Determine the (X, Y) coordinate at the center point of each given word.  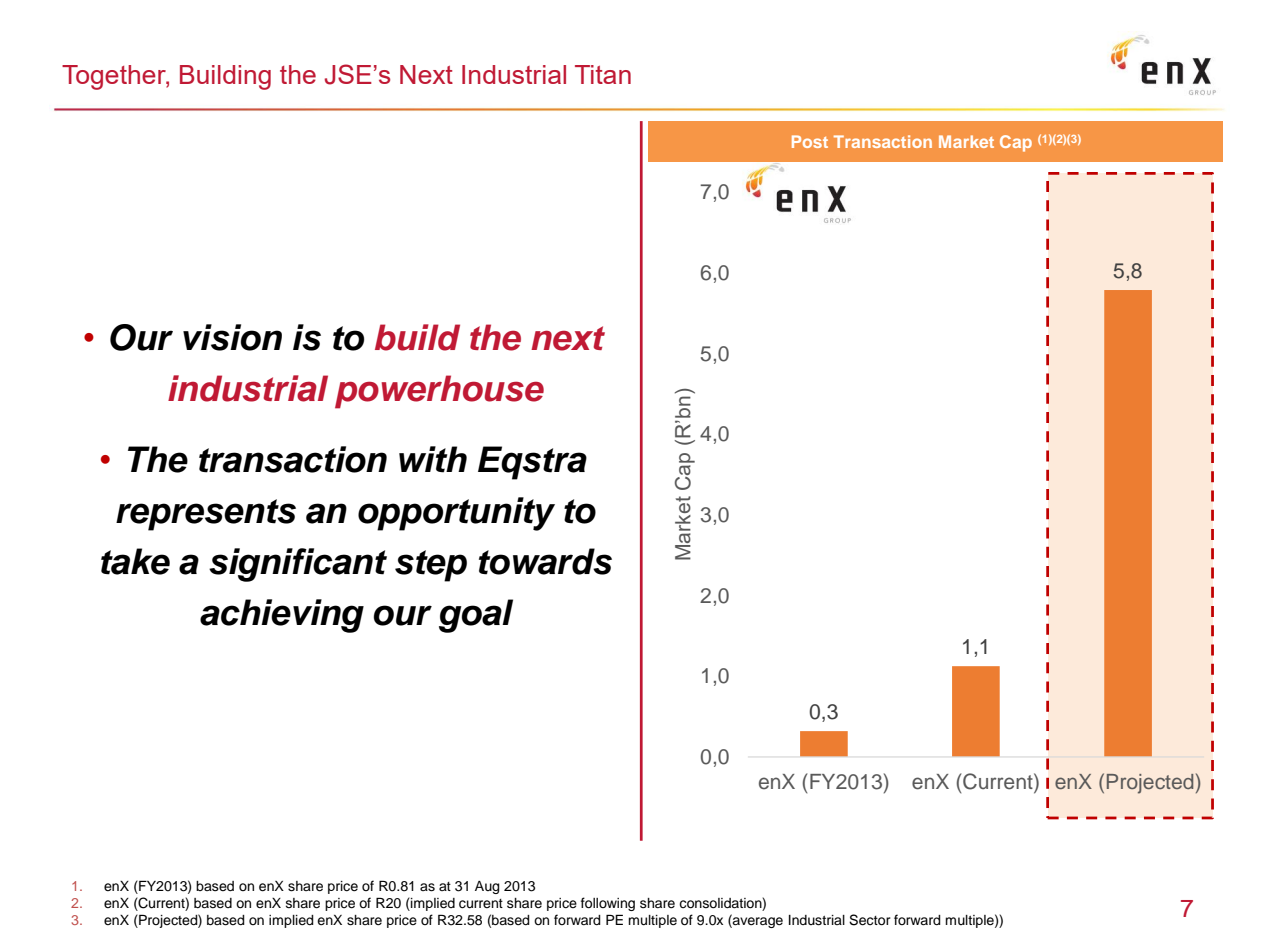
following (608, 904)
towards (545, 561)
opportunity (456, 514)
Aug (487, 887)
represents (206, 515)
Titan (603, 74)
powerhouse (439, 392)
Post (810, 141)
